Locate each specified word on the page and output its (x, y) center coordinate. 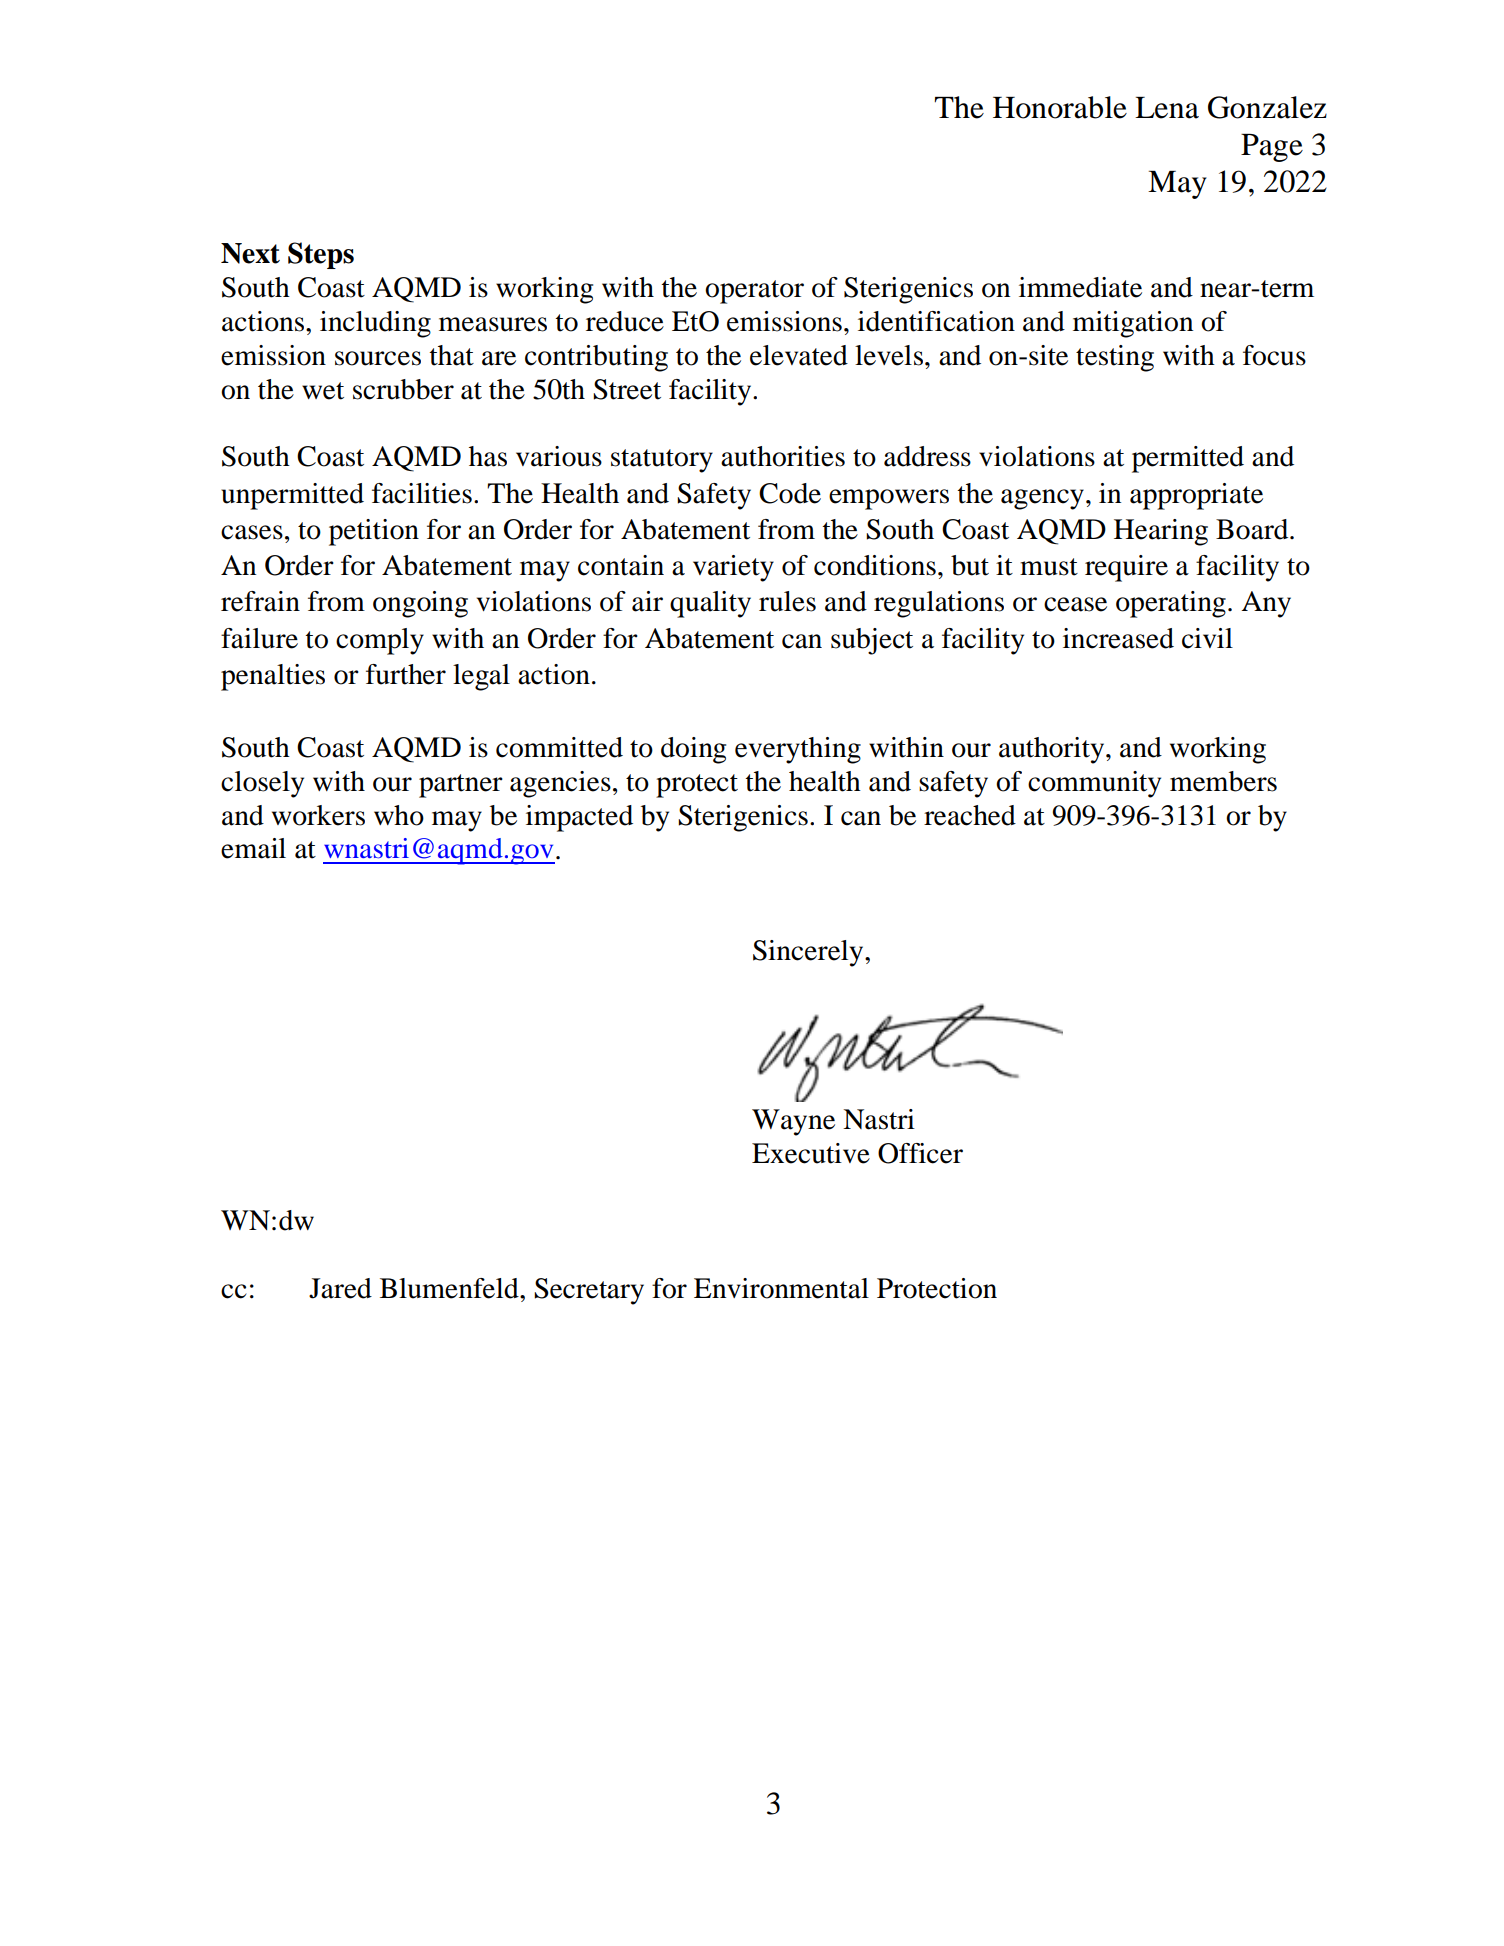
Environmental (781, 1288)
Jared (340, 1288)
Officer (920, 1153)
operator (754, 292)
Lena (1167, 108)
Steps (321, 255)
